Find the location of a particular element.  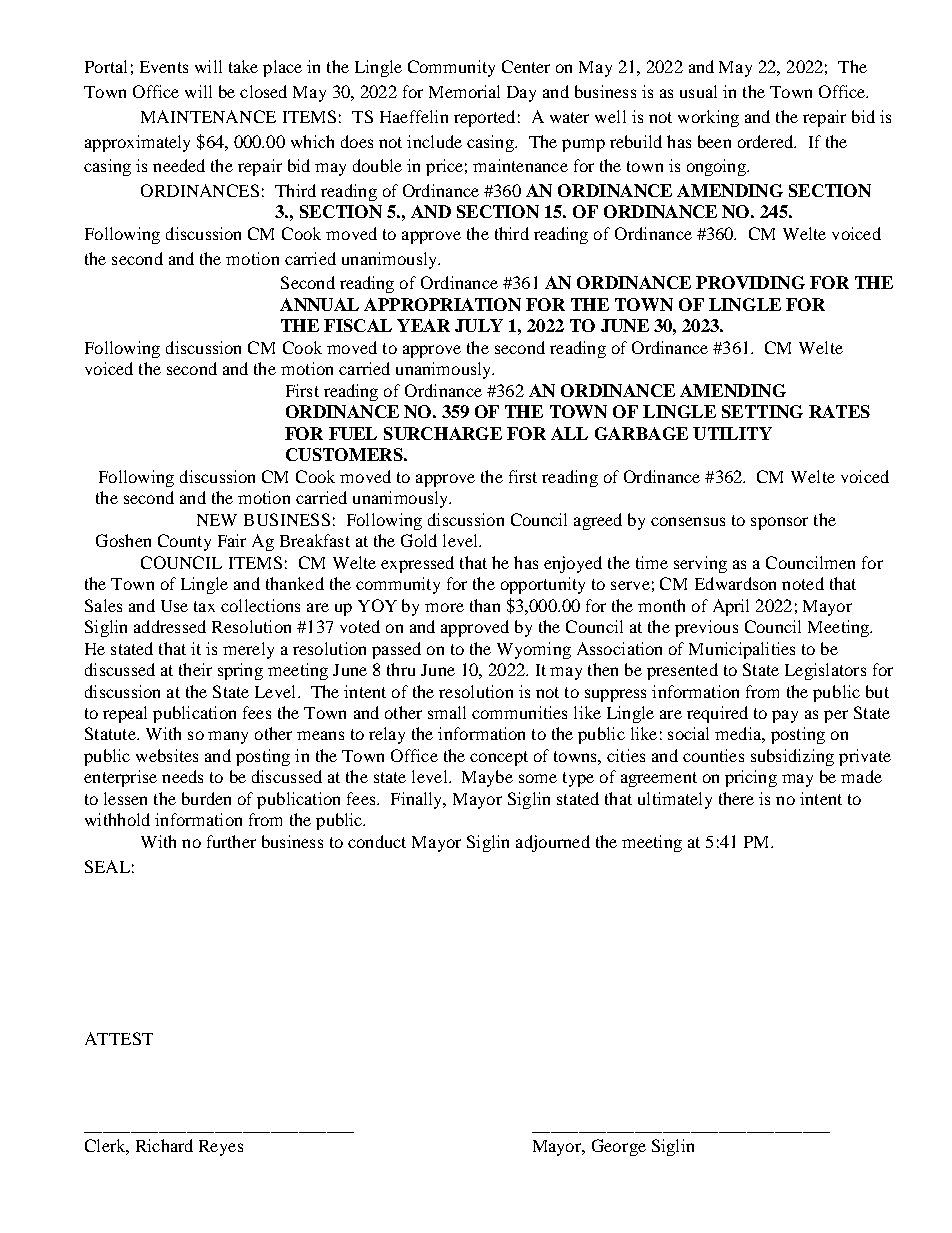

Reyes is located at coordinates (221, 1148).
